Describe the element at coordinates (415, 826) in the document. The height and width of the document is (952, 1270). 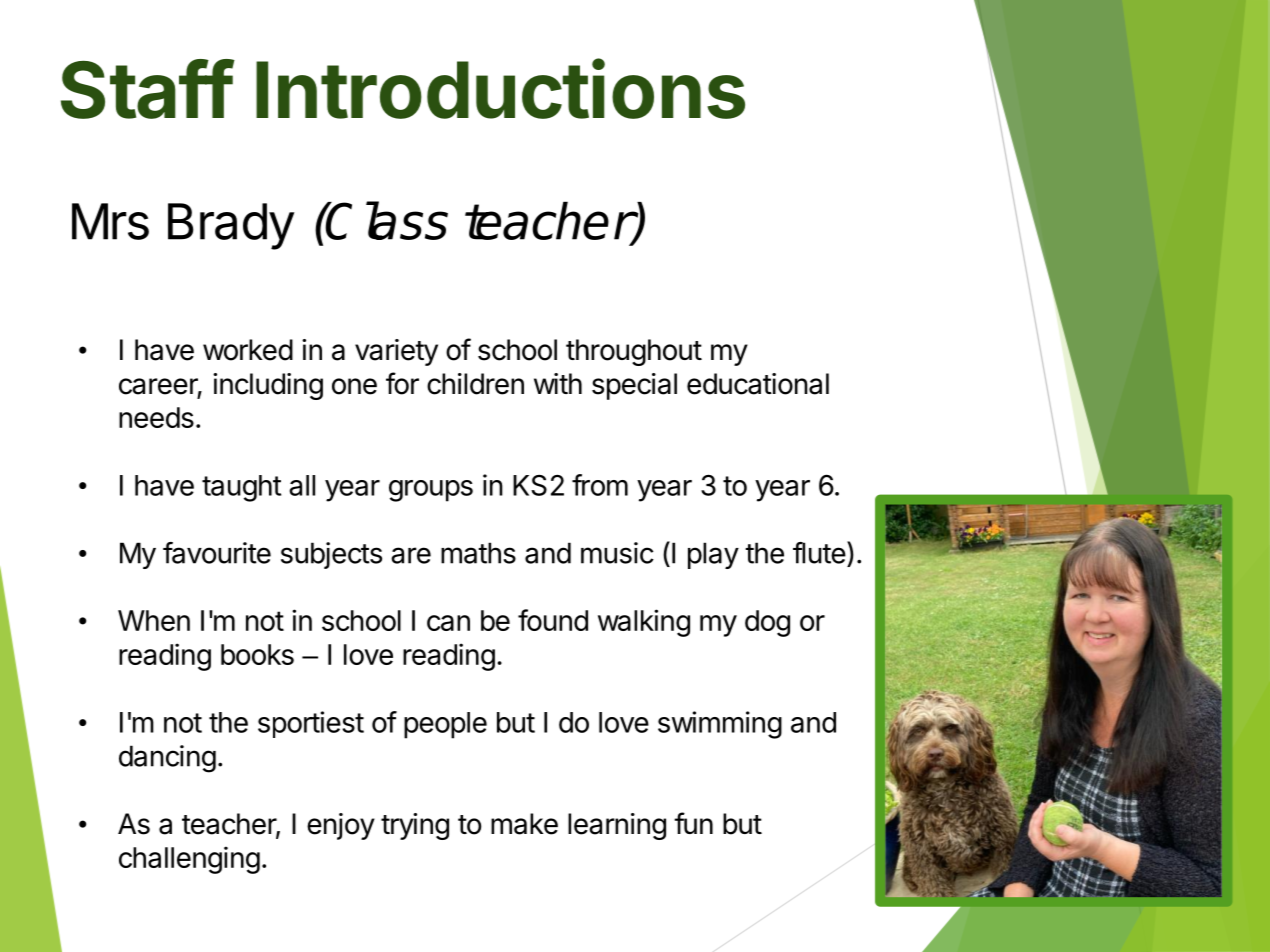
I see `trying` at that location.
